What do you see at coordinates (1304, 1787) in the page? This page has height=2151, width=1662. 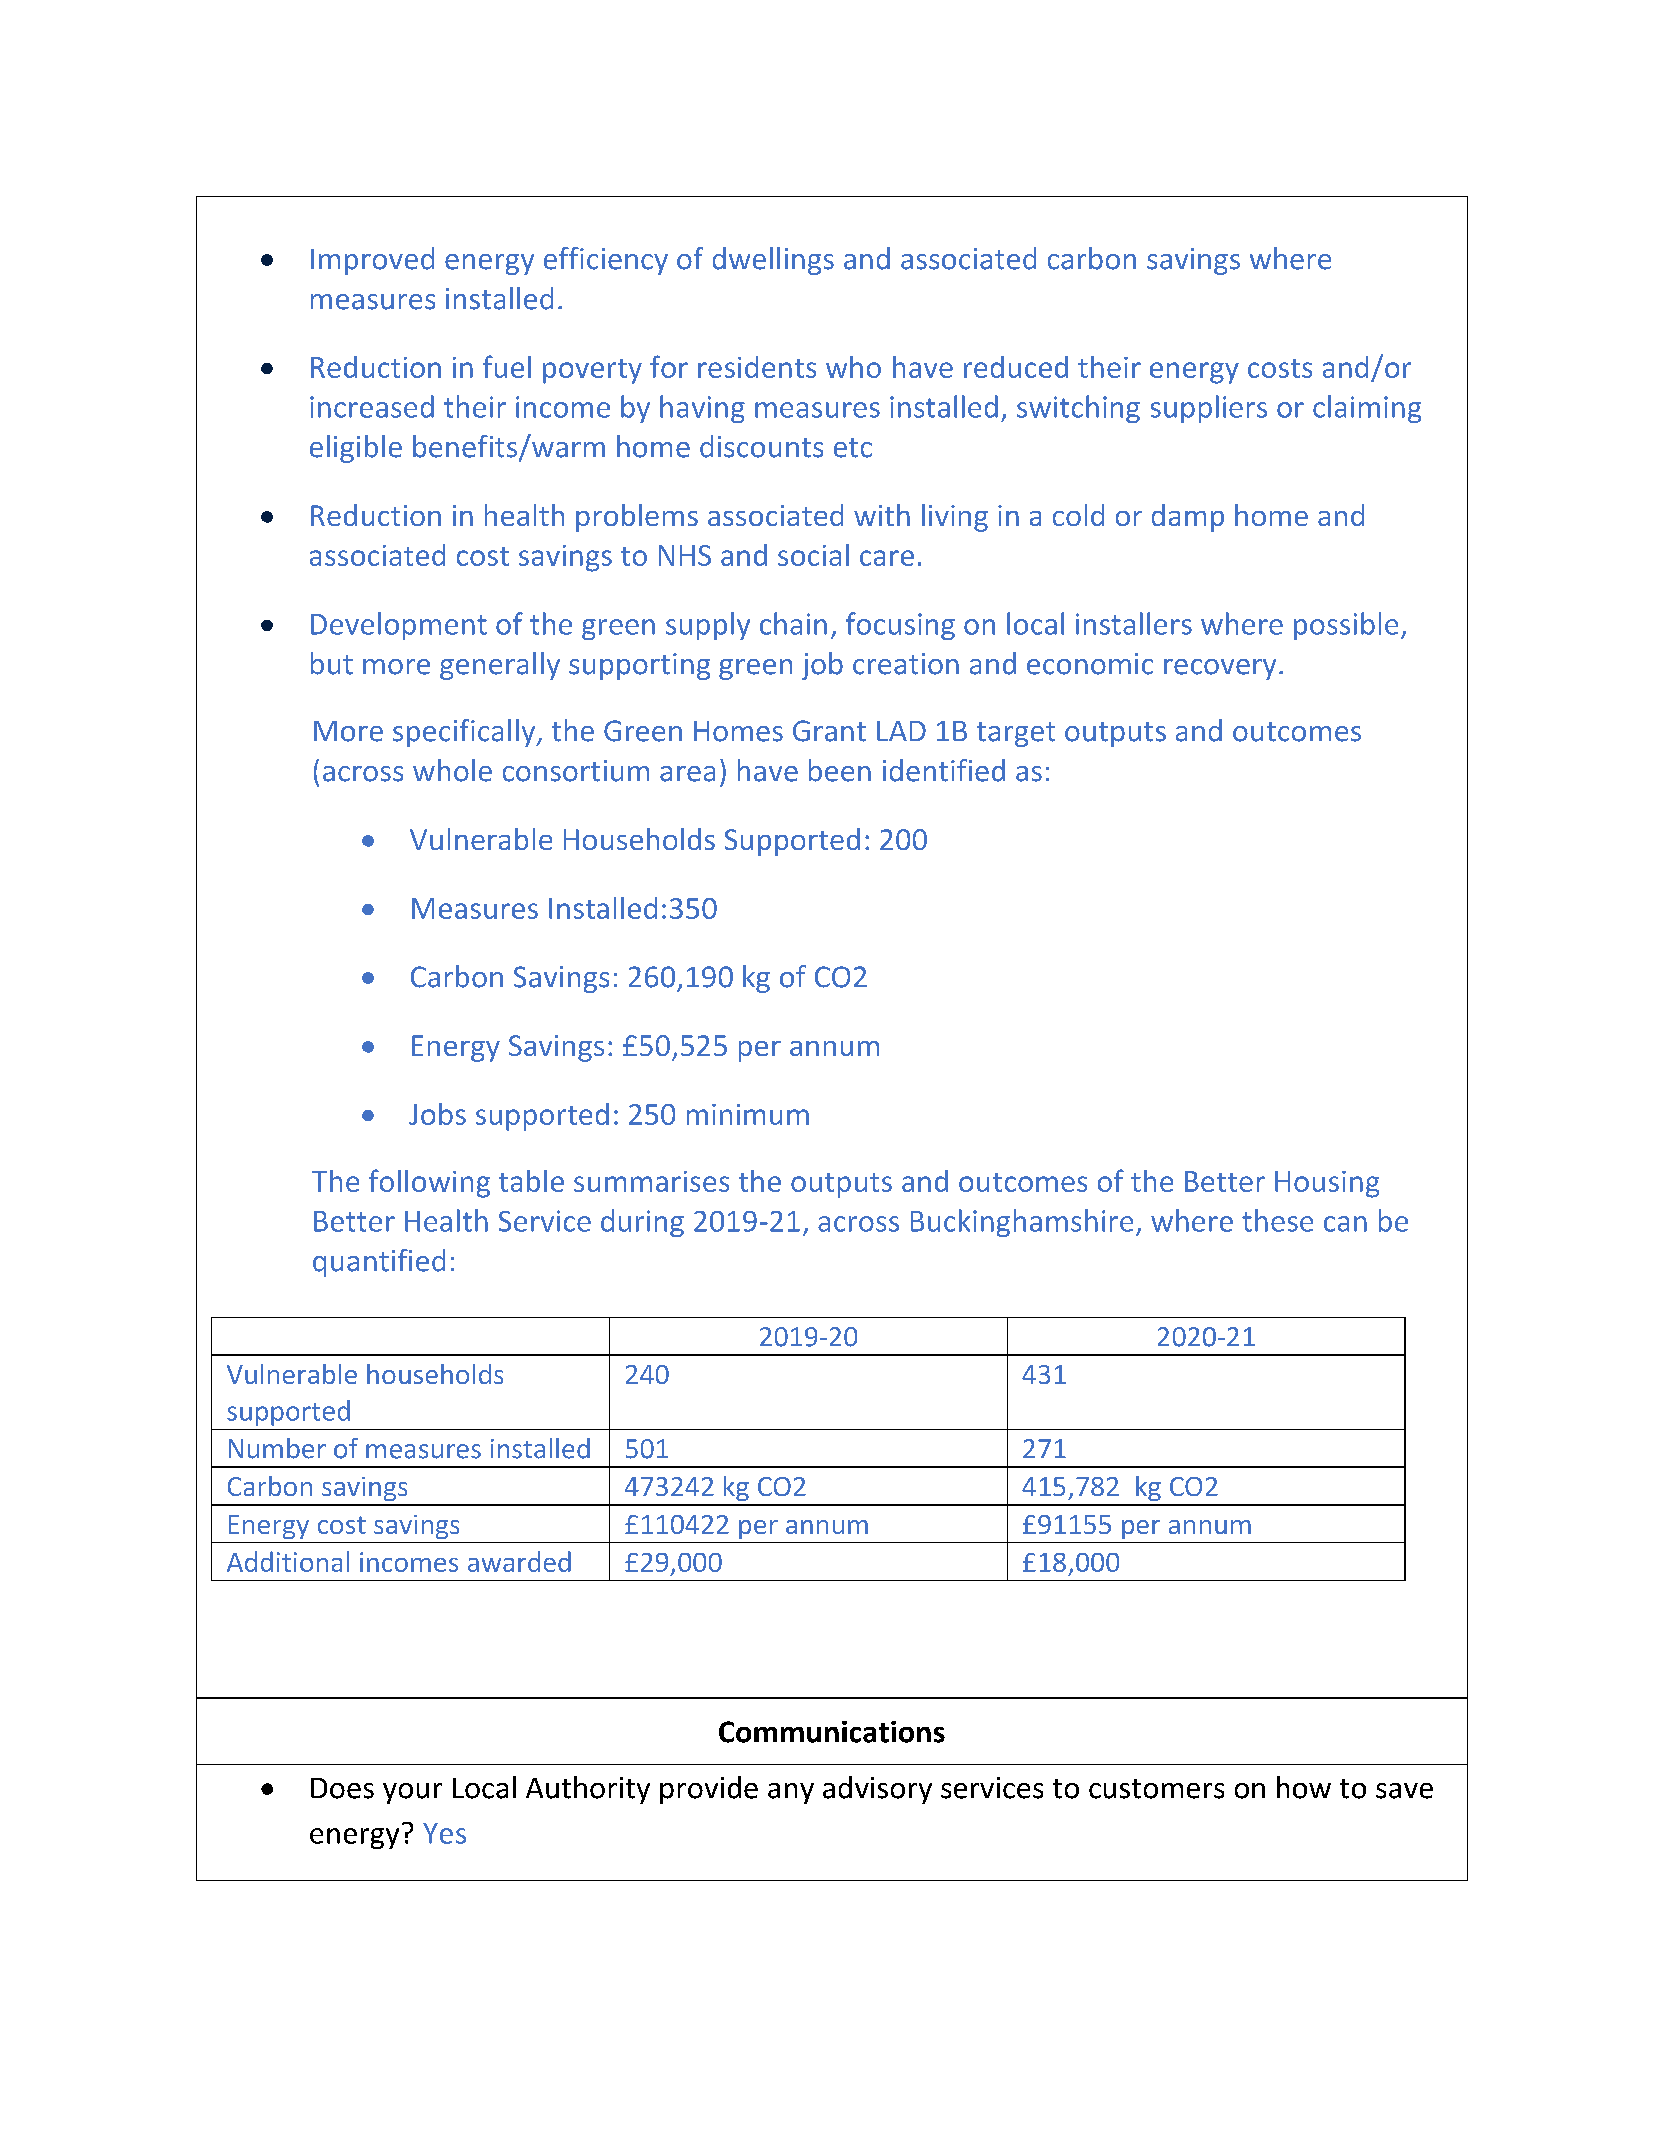 I see `how` at bounding box center [1304, 1787].
